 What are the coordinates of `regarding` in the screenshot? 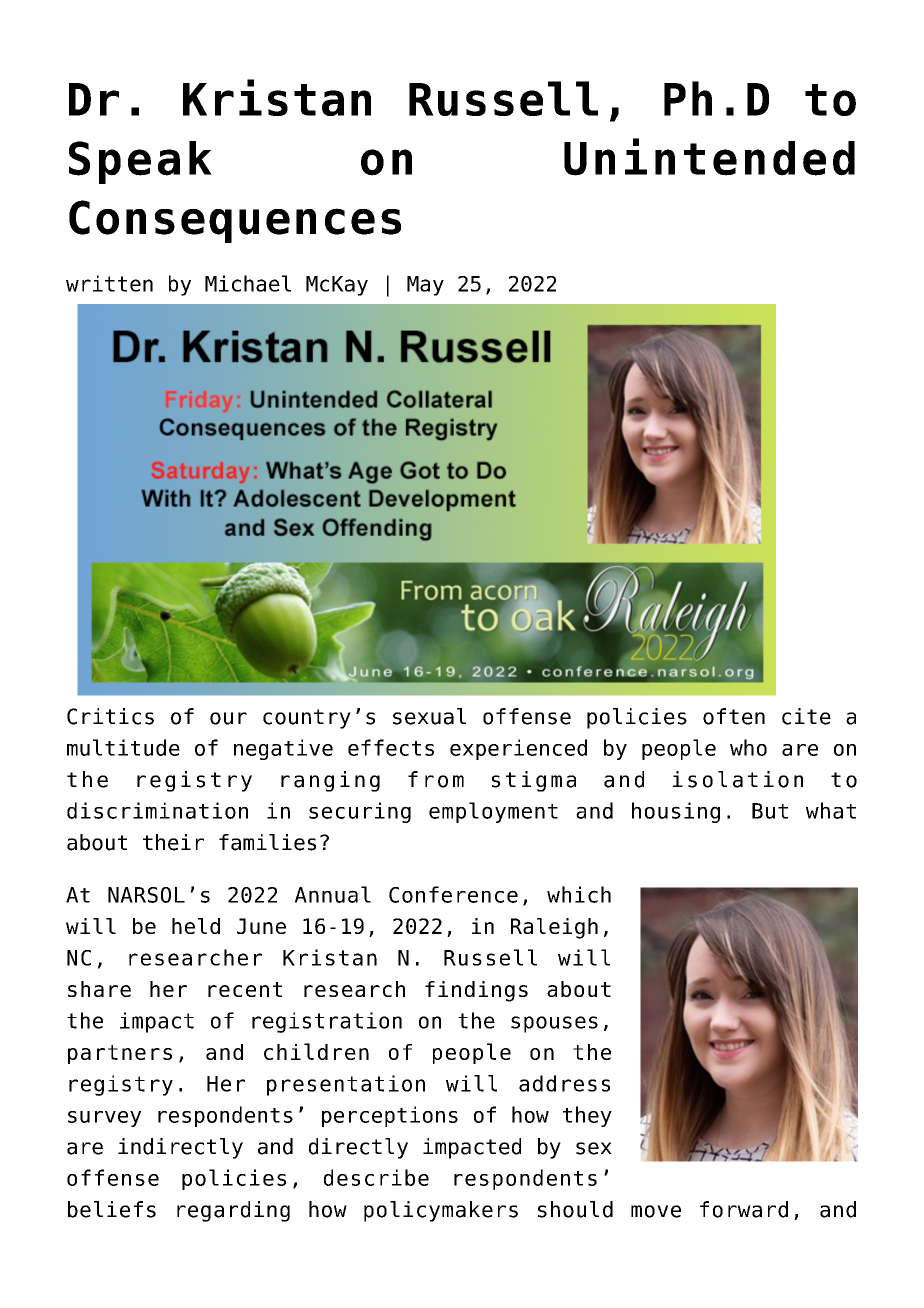 It's located at (233, 1211).
